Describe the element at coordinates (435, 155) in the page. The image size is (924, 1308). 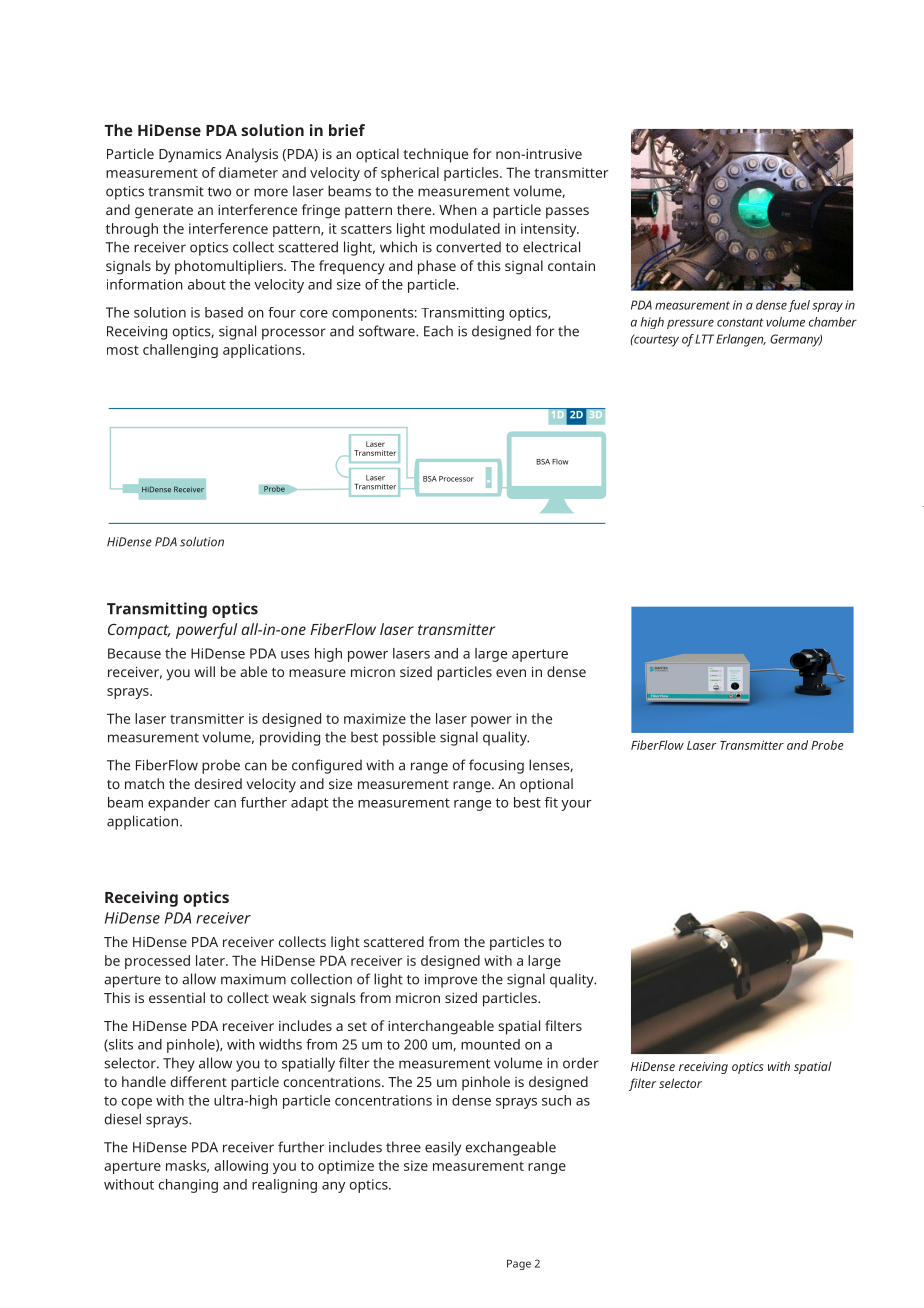
I see `technique` at that location.
